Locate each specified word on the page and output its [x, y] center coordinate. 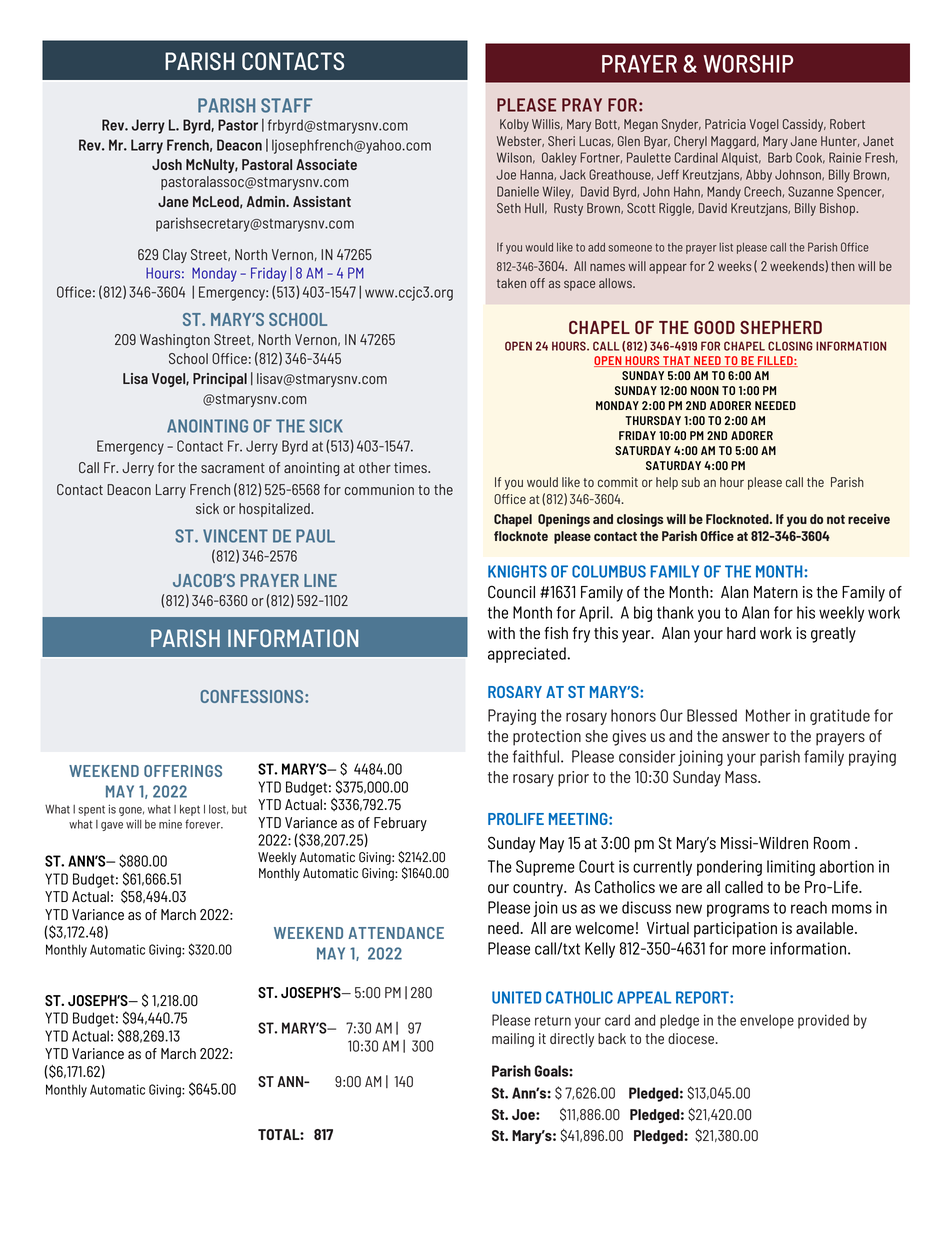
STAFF [286, 105]
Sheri [561, 141]
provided [823, 1021]
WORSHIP [748, 64]
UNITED [516, 997]
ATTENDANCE [396, 933]
